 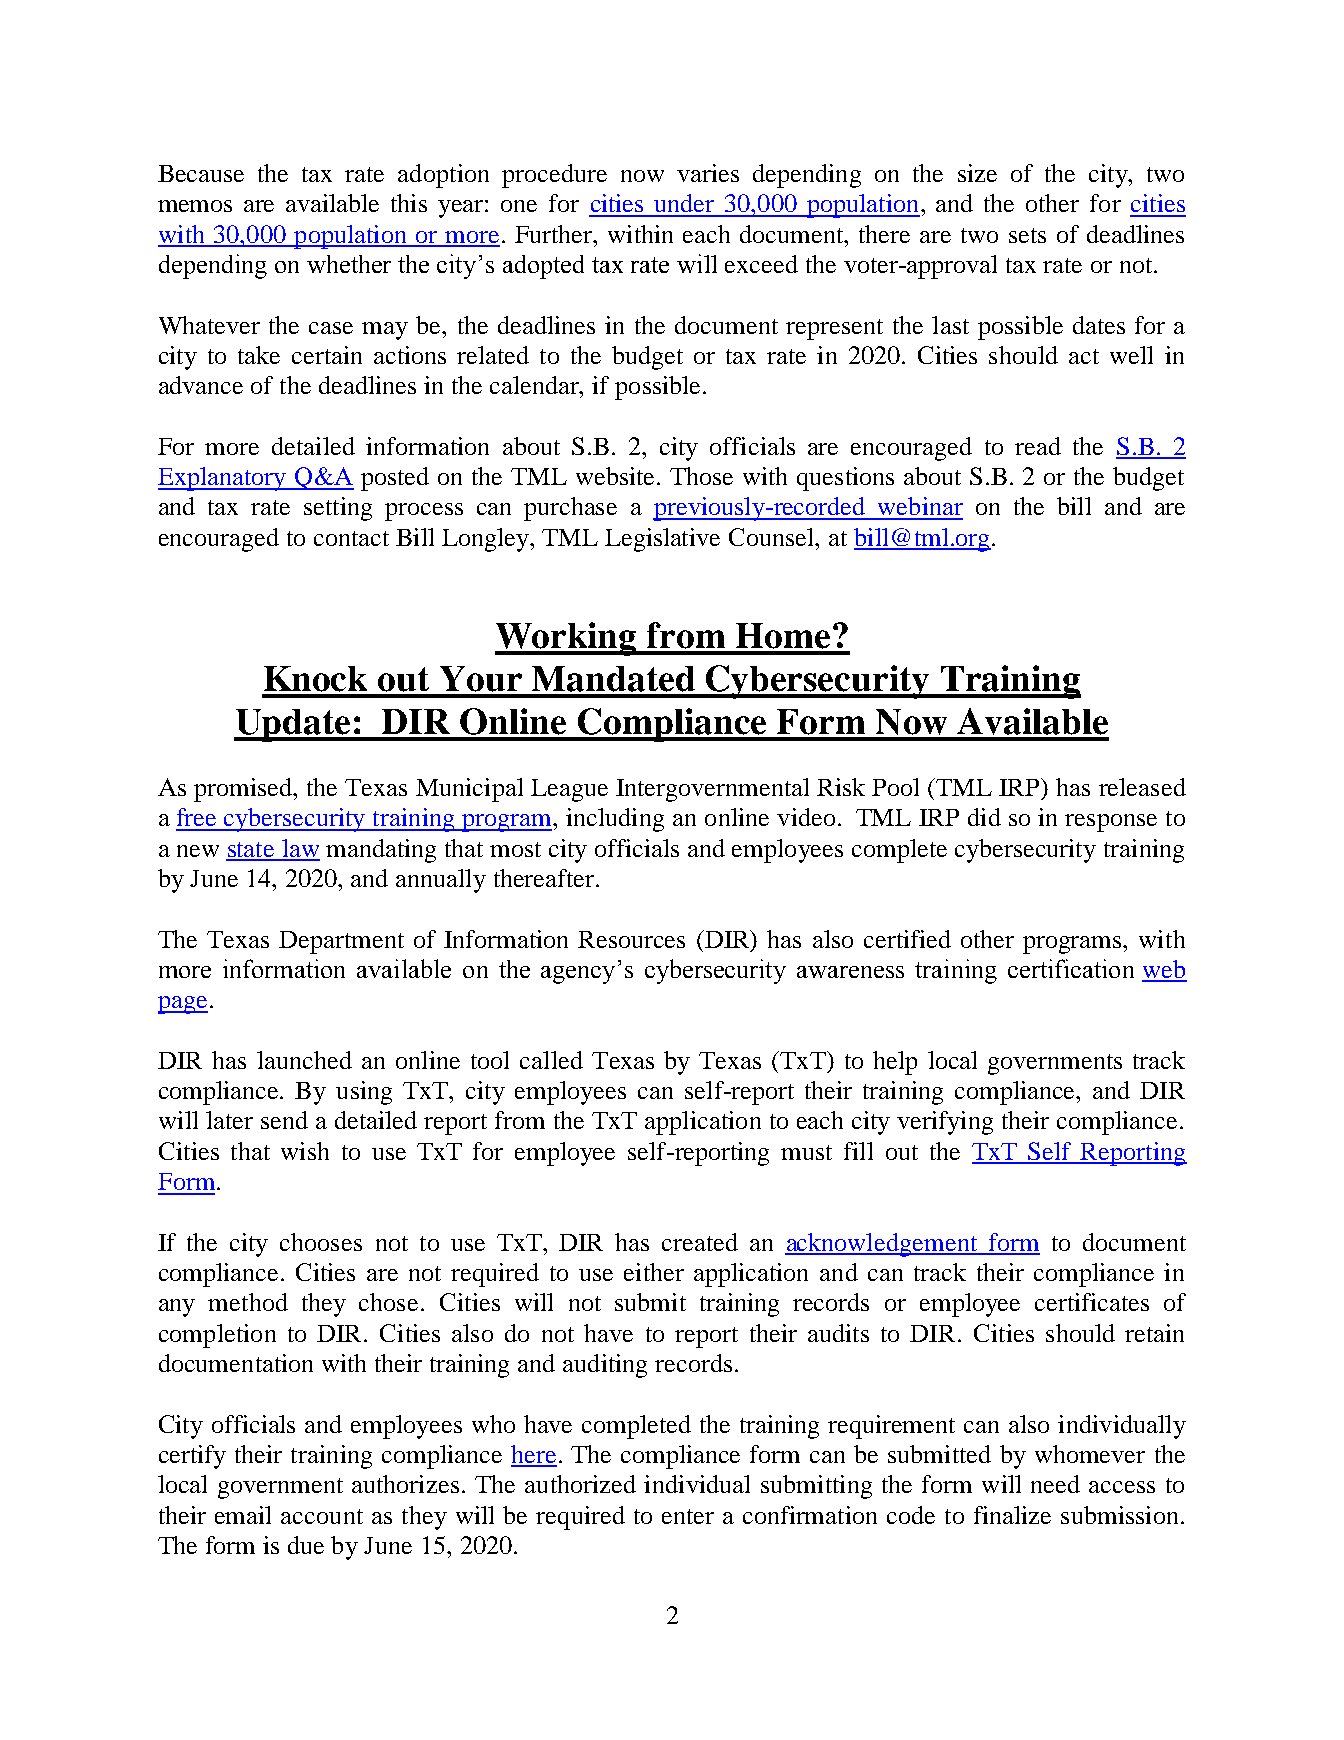 I want to click on Update, so click(x=293, y=725).
